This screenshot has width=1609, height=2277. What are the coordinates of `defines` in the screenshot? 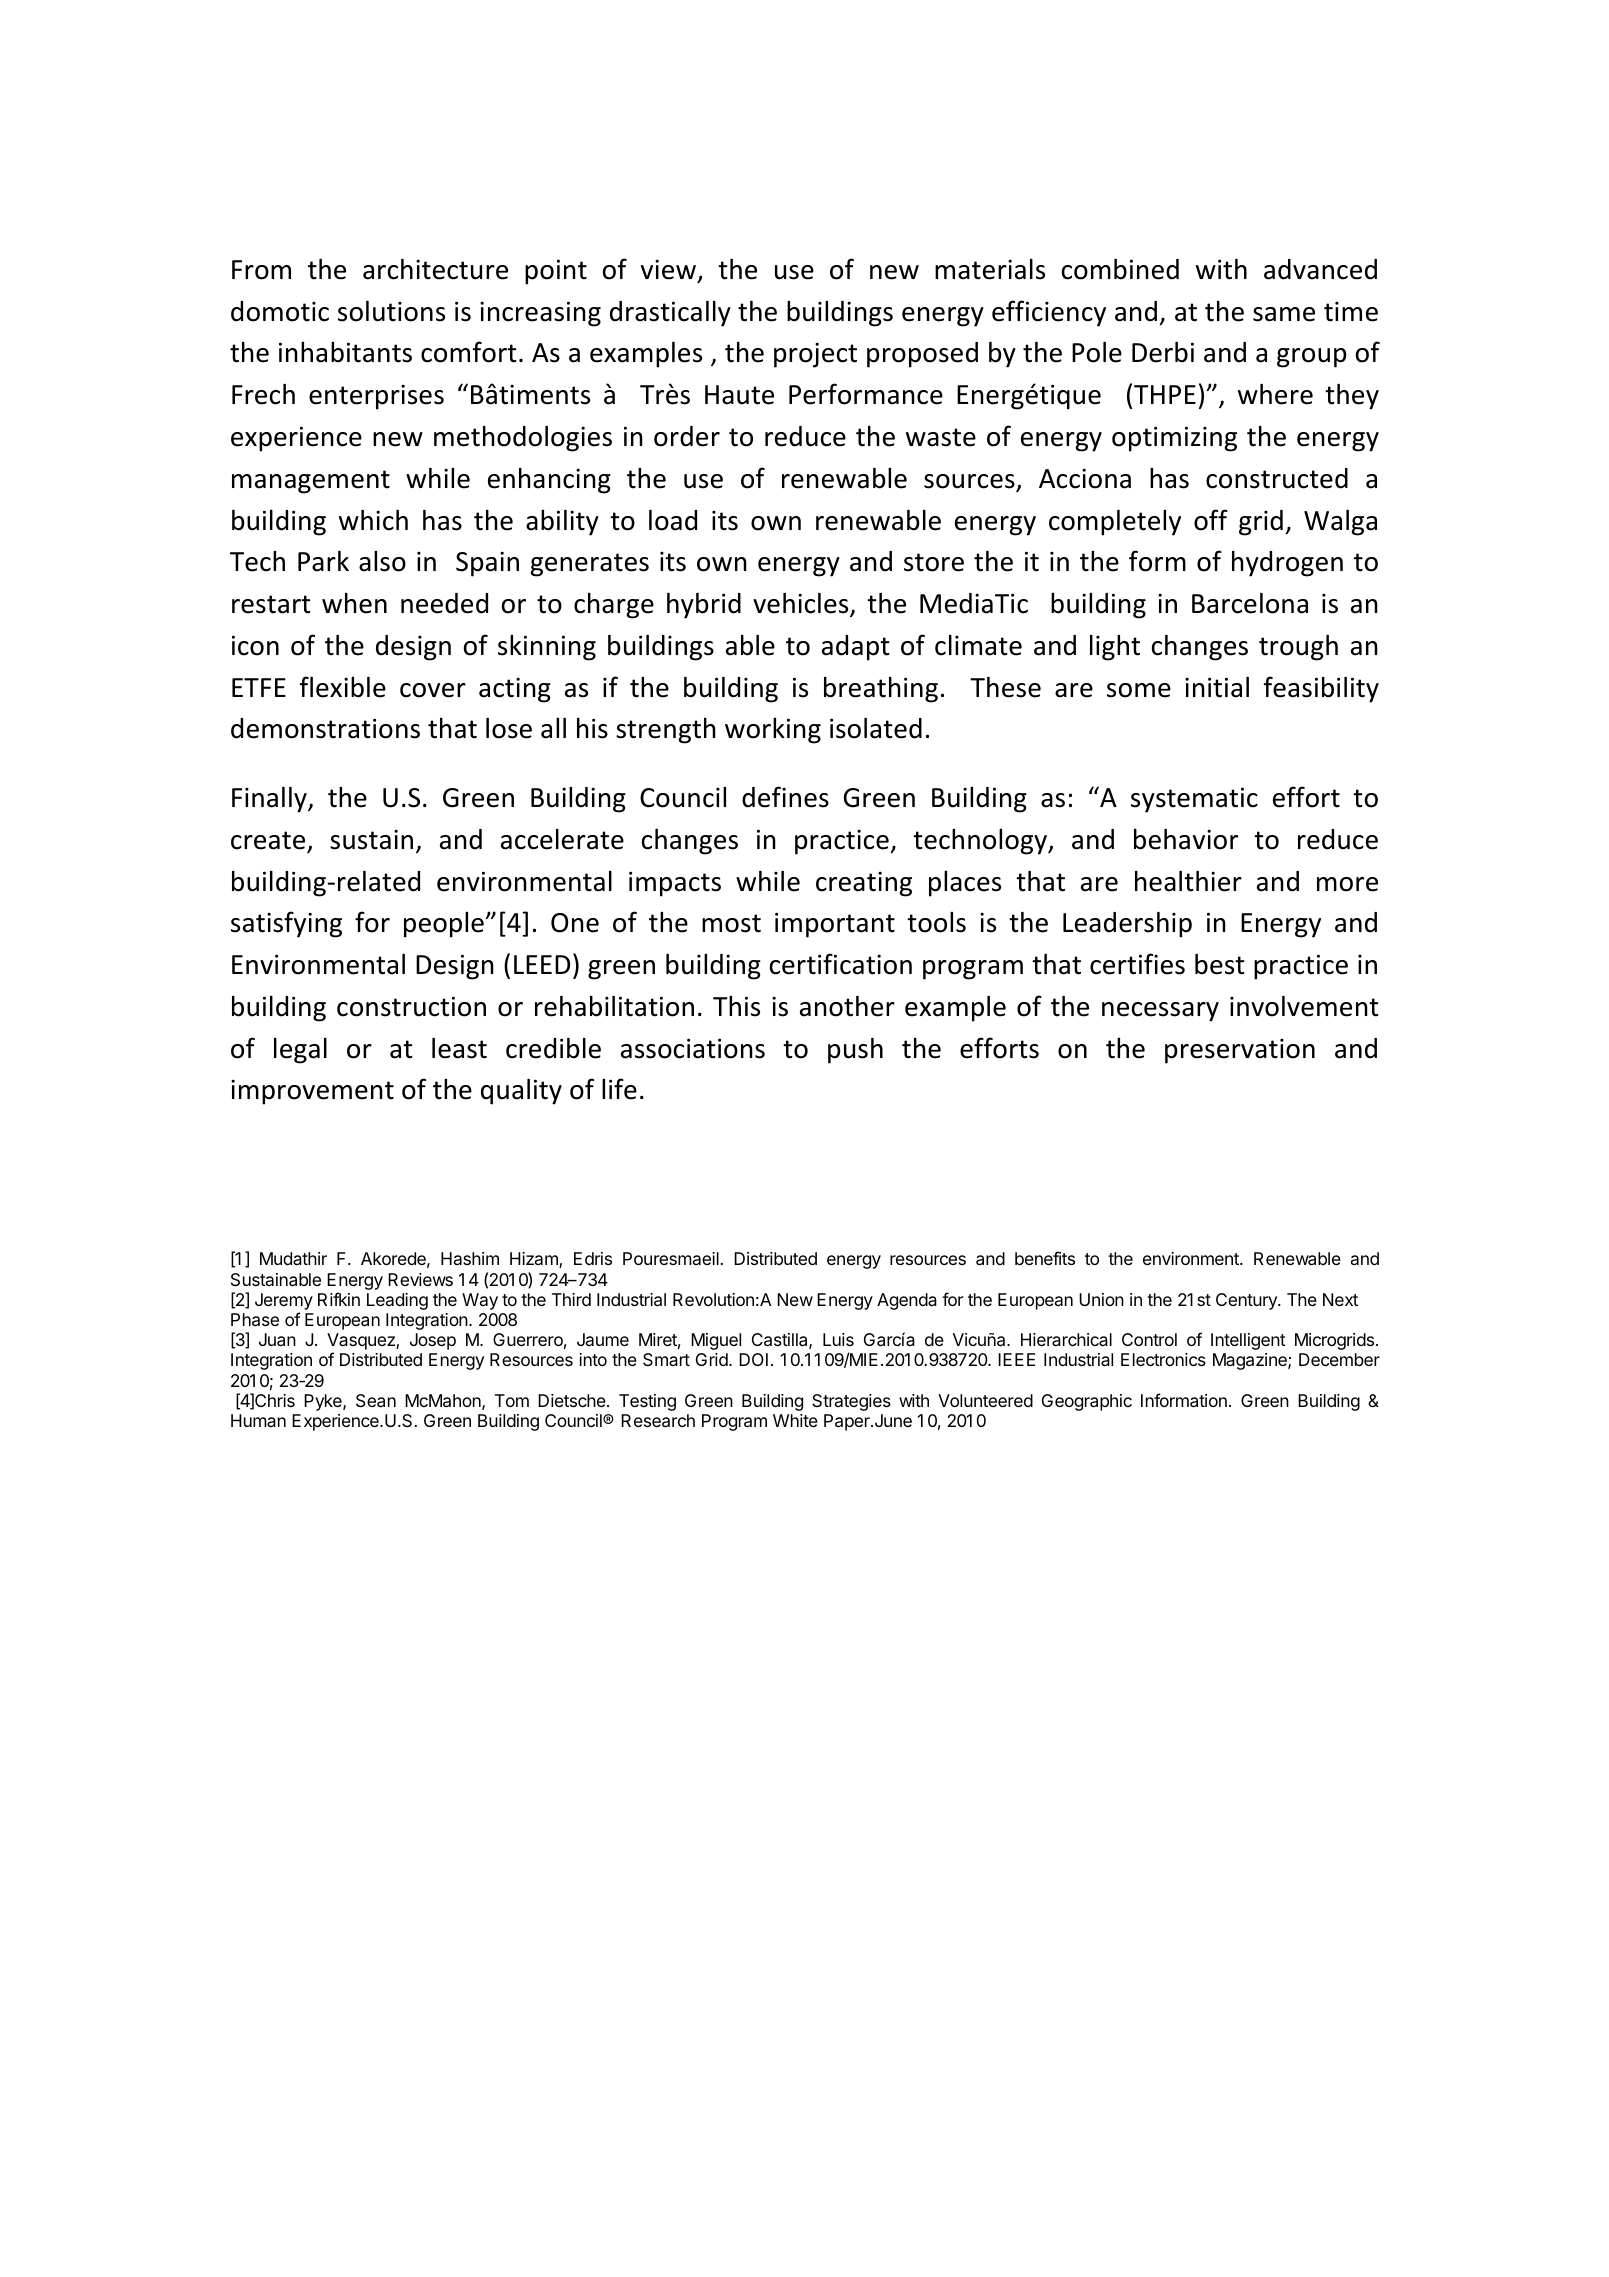 It's located at (785, 797).
